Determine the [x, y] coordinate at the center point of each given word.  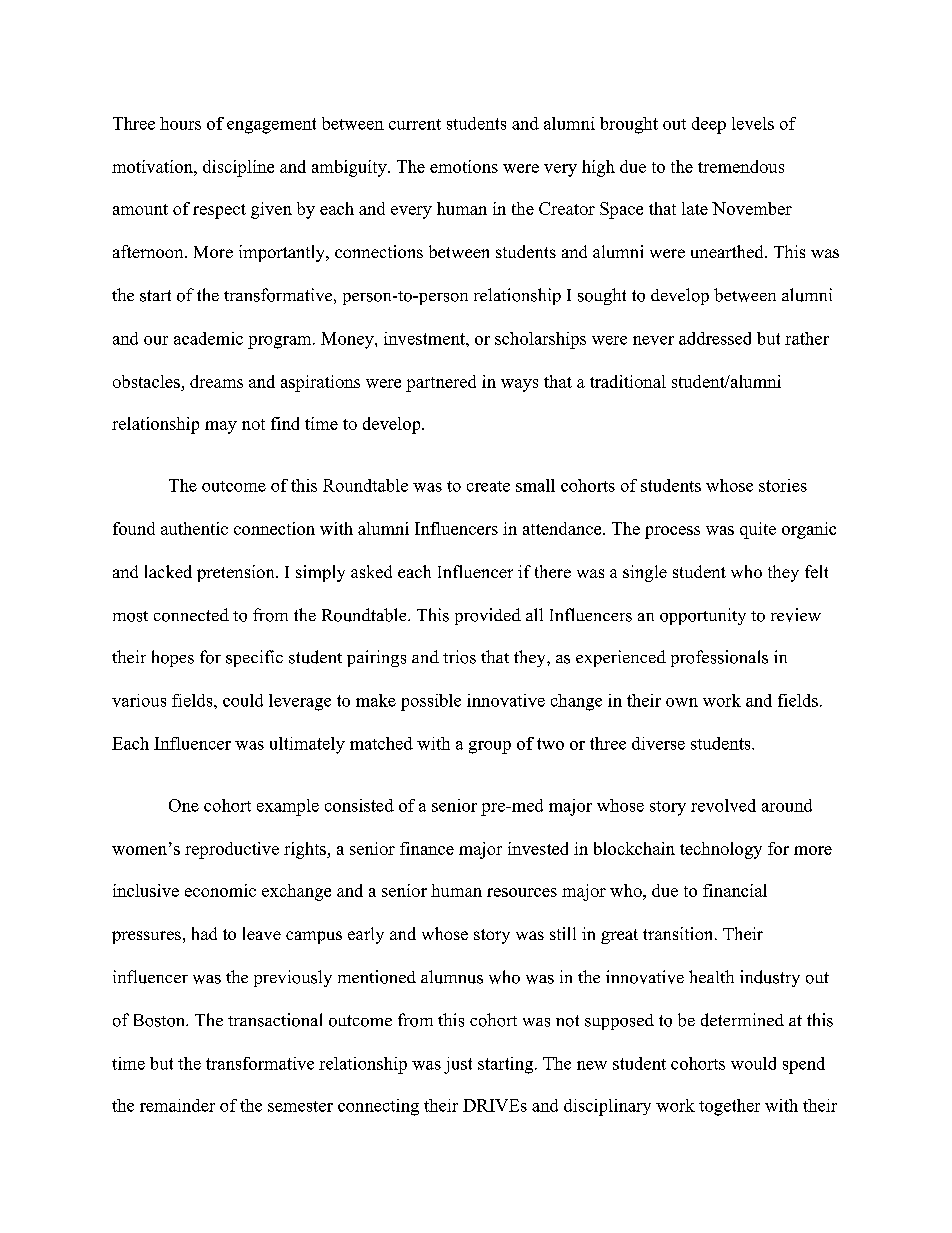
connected [191, 615]
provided [488, 616]
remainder [177, 1105]
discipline [238, 168]
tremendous [741, 166]
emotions [464, 166]
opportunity [703, 616]
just [458, 1065]
